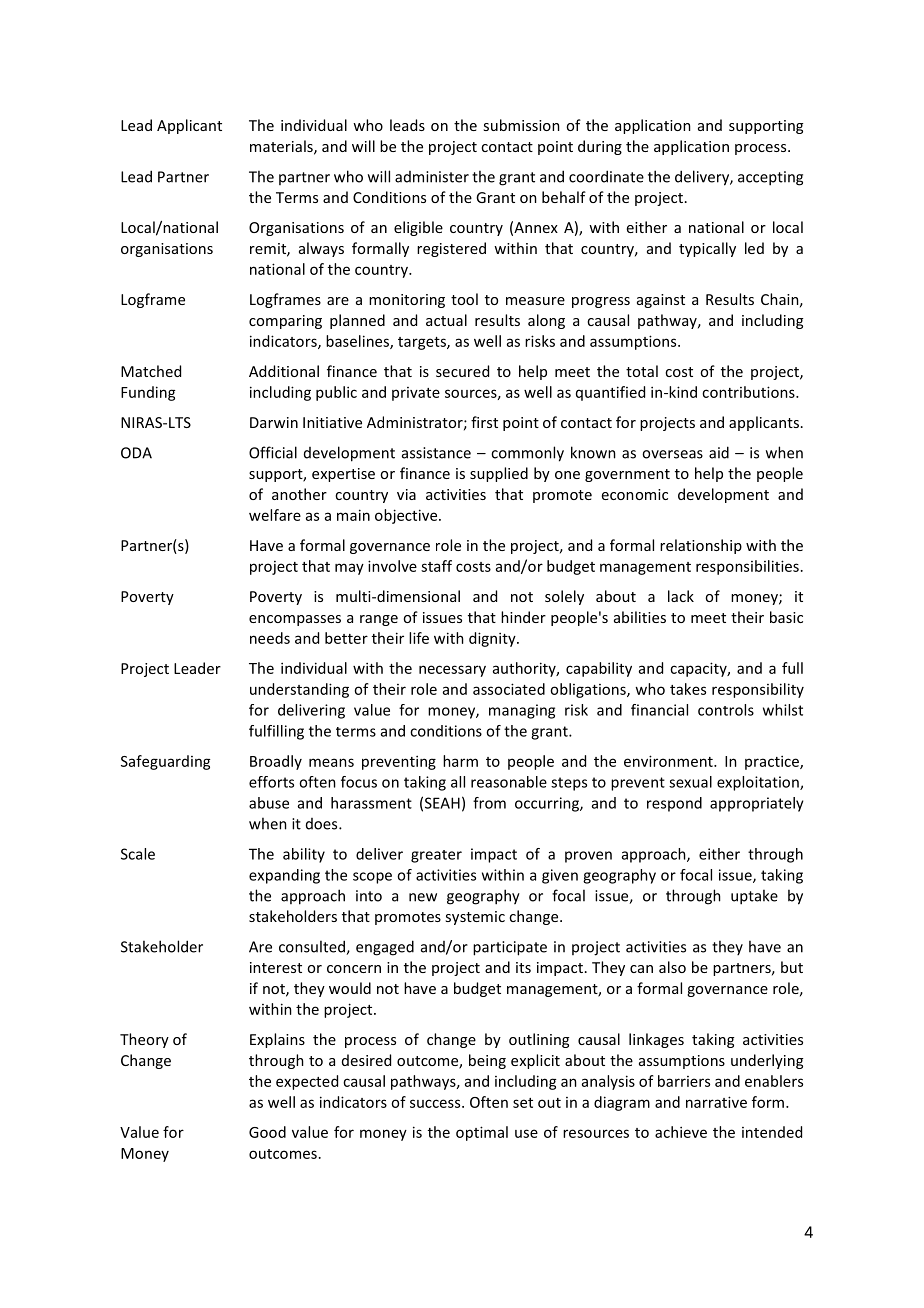 The width and height of the screenshot is (924, 1308). What do you see at coordinates (770, 178) in the screenshot?
I see `accepting` at bounding box center [770, 178].
